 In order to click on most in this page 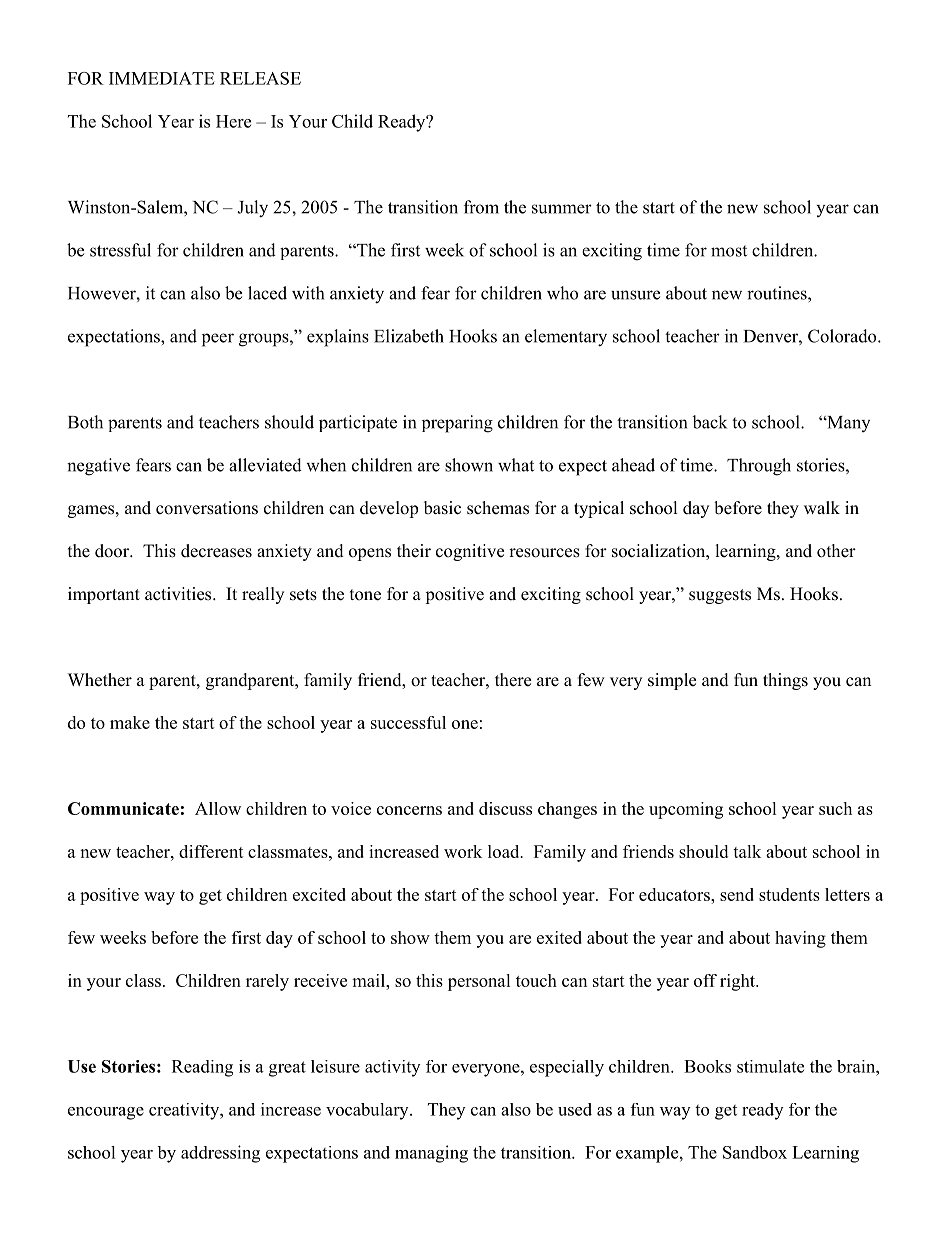, I will do `click(729, 251)`.
